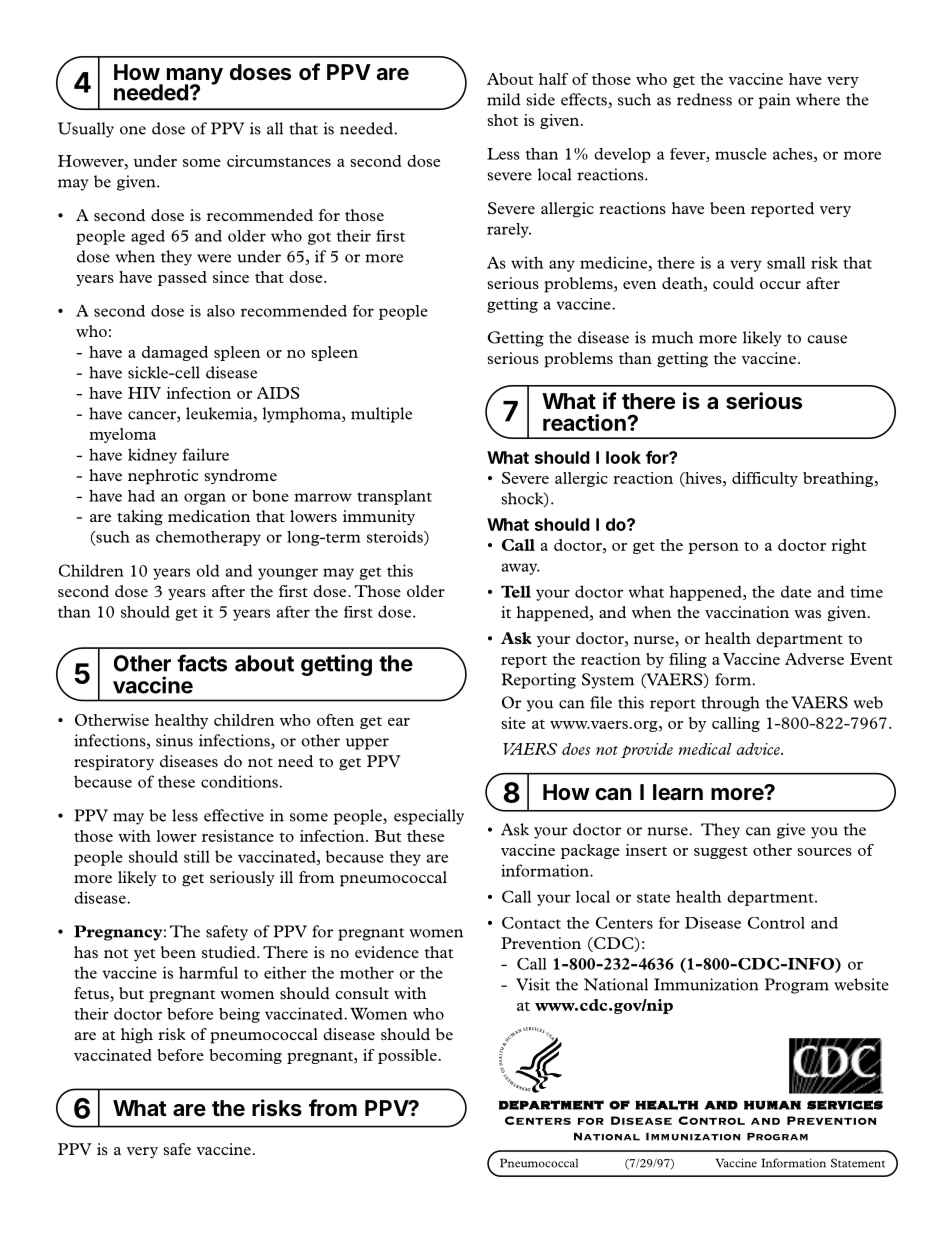 The height and width of the screenshot is (1233, 952). I want to click on does, so click(576, 749).
